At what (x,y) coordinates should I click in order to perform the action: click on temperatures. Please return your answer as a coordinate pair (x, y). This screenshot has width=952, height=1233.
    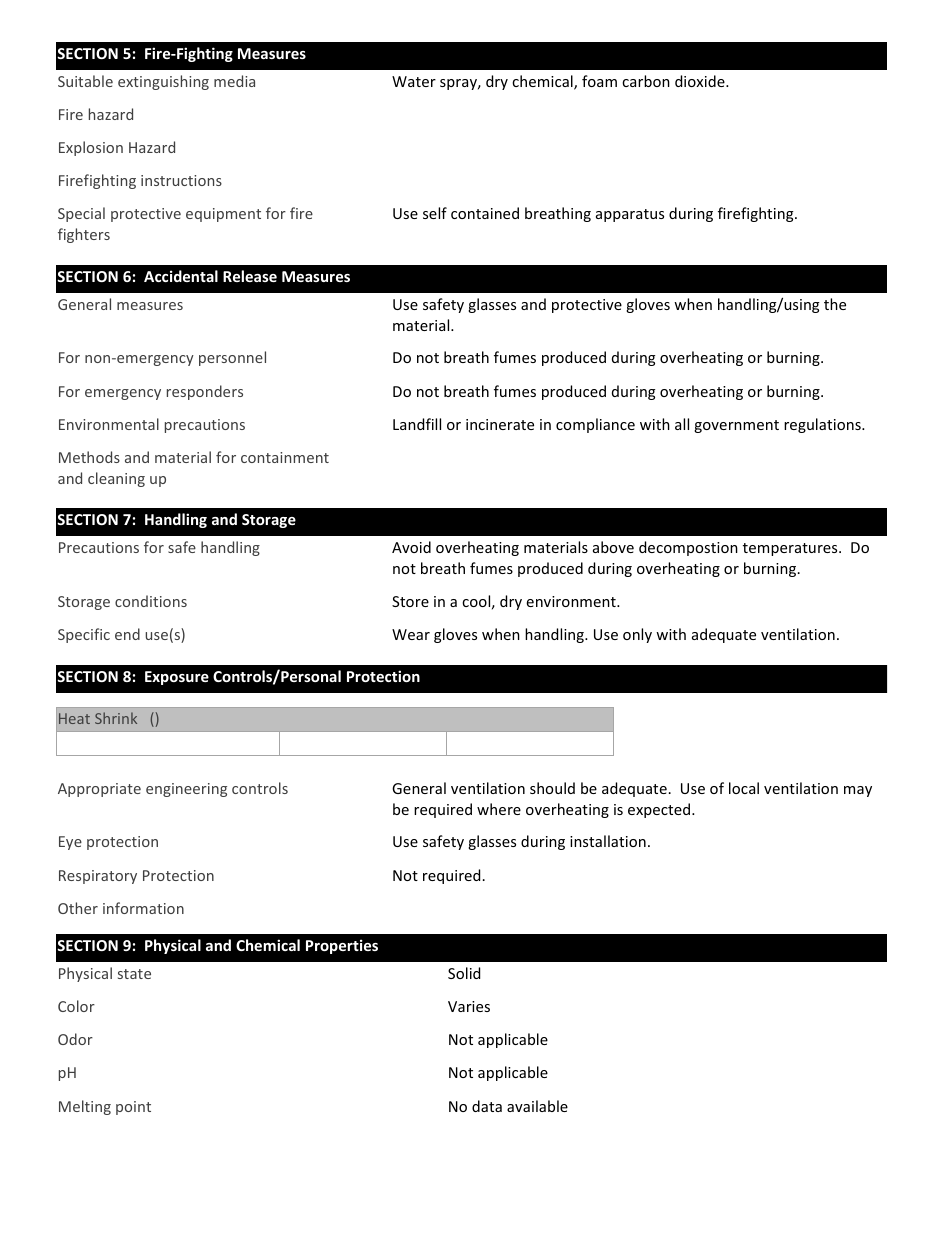
    Looking at the image, I should click on (791, 549).
